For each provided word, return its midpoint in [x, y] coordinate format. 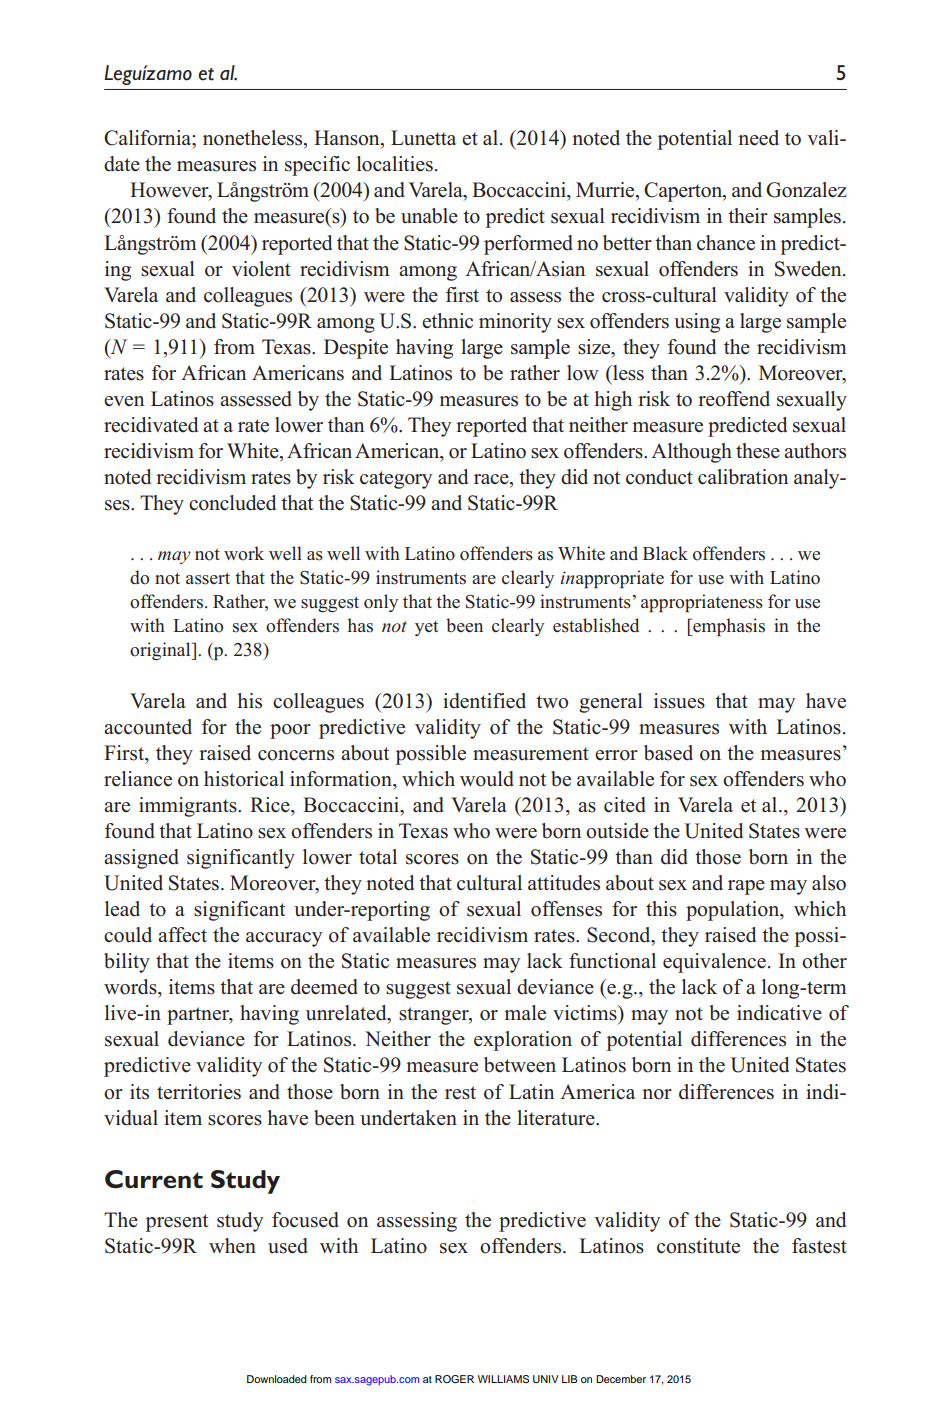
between [520, 1065]
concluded [232, 503]
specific [317, 166]
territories [199, 1092]
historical [244, 779]
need [758, 138]
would [487, 779]
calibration [743, 477]
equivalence [714, 963]
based [668, 753]
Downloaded [277, 1379]
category [396, 480]
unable [429, 216]
